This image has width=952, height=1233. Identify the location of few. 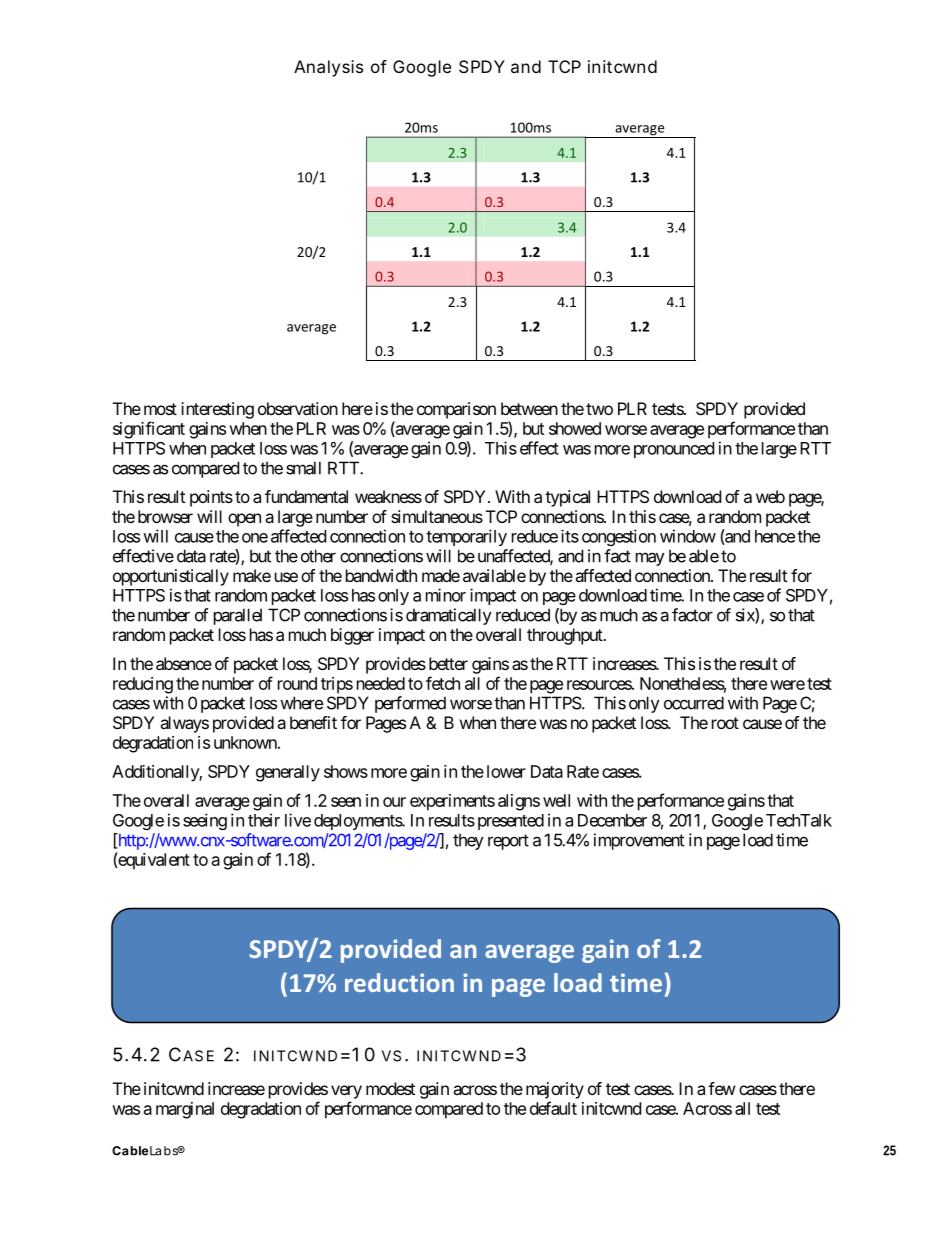
(722, 1088).
